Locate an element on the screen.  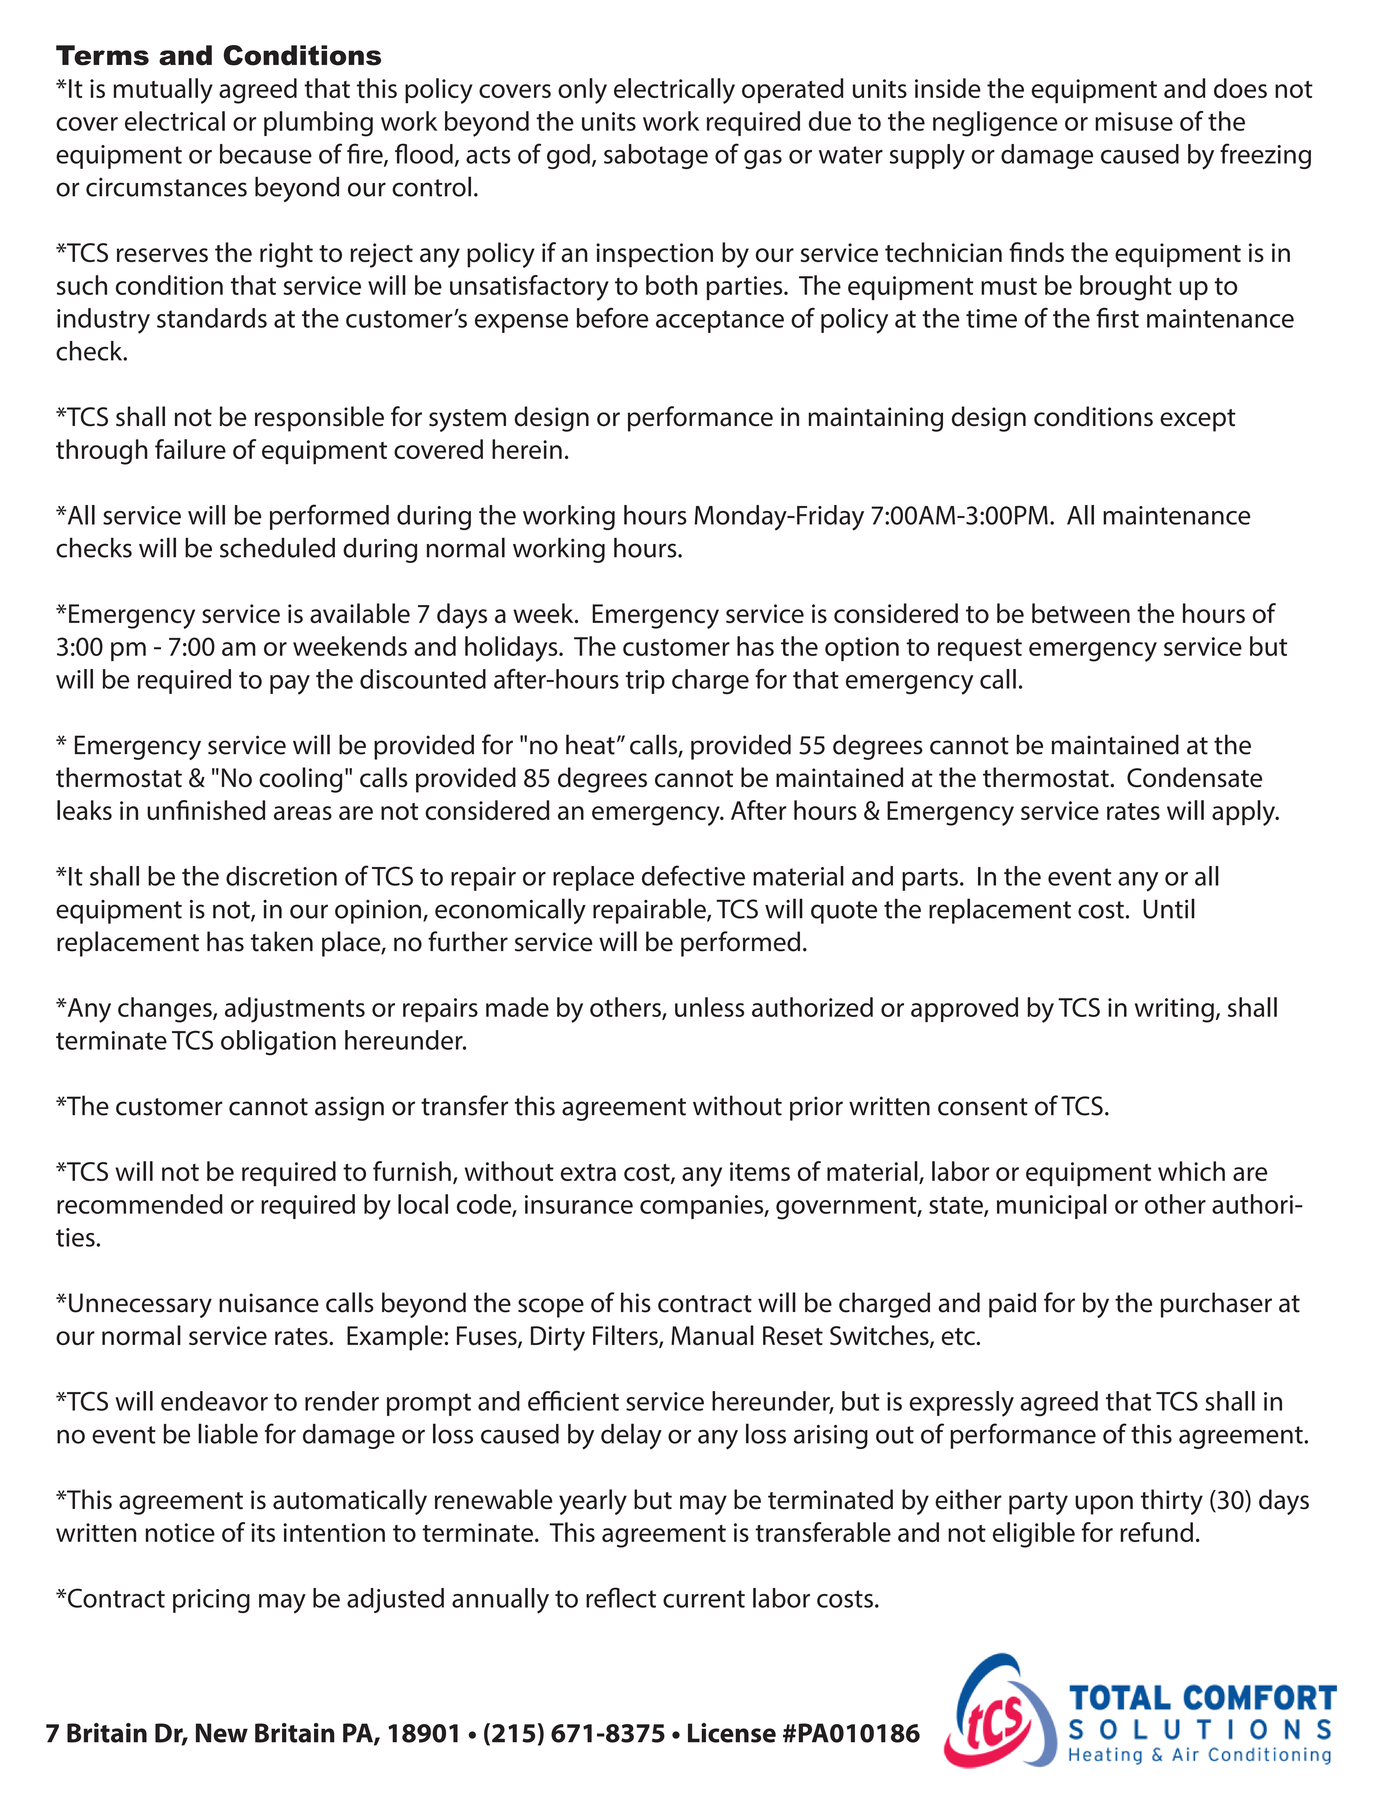
discretion is located at coordinates (281, 876).
